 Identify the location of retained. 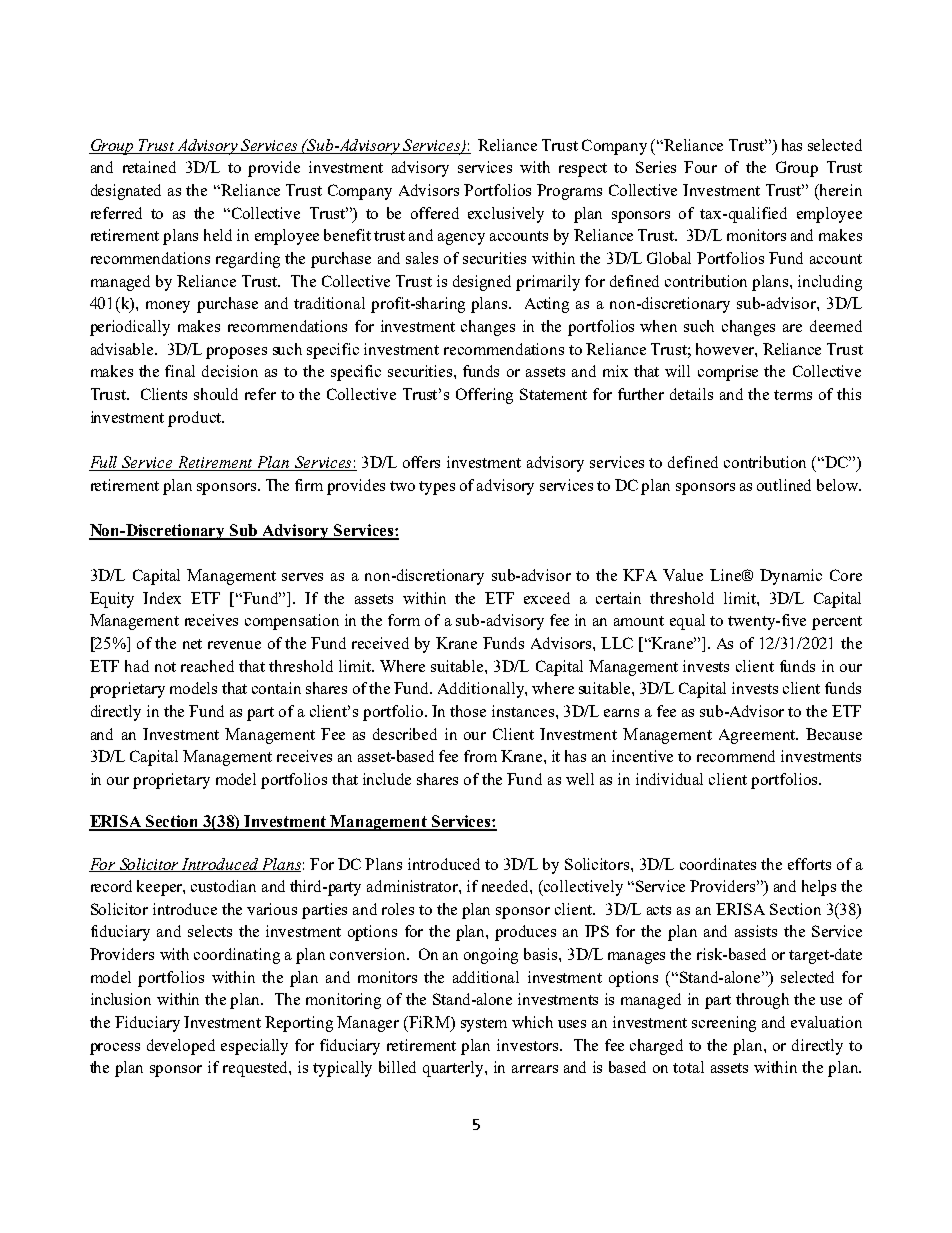
(149, 167).
